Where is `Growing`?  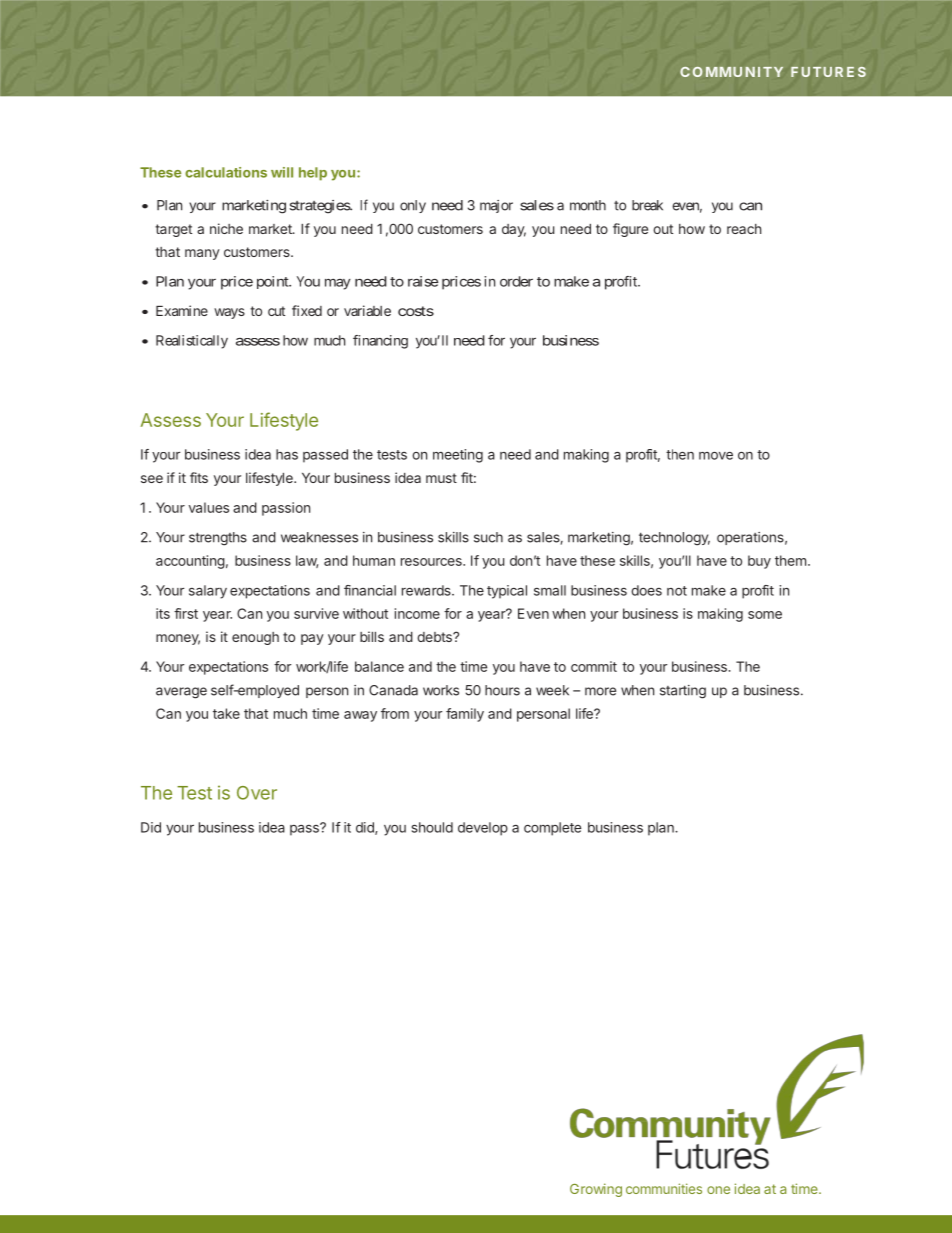
Growing is located at coordinates (596, 1190).
